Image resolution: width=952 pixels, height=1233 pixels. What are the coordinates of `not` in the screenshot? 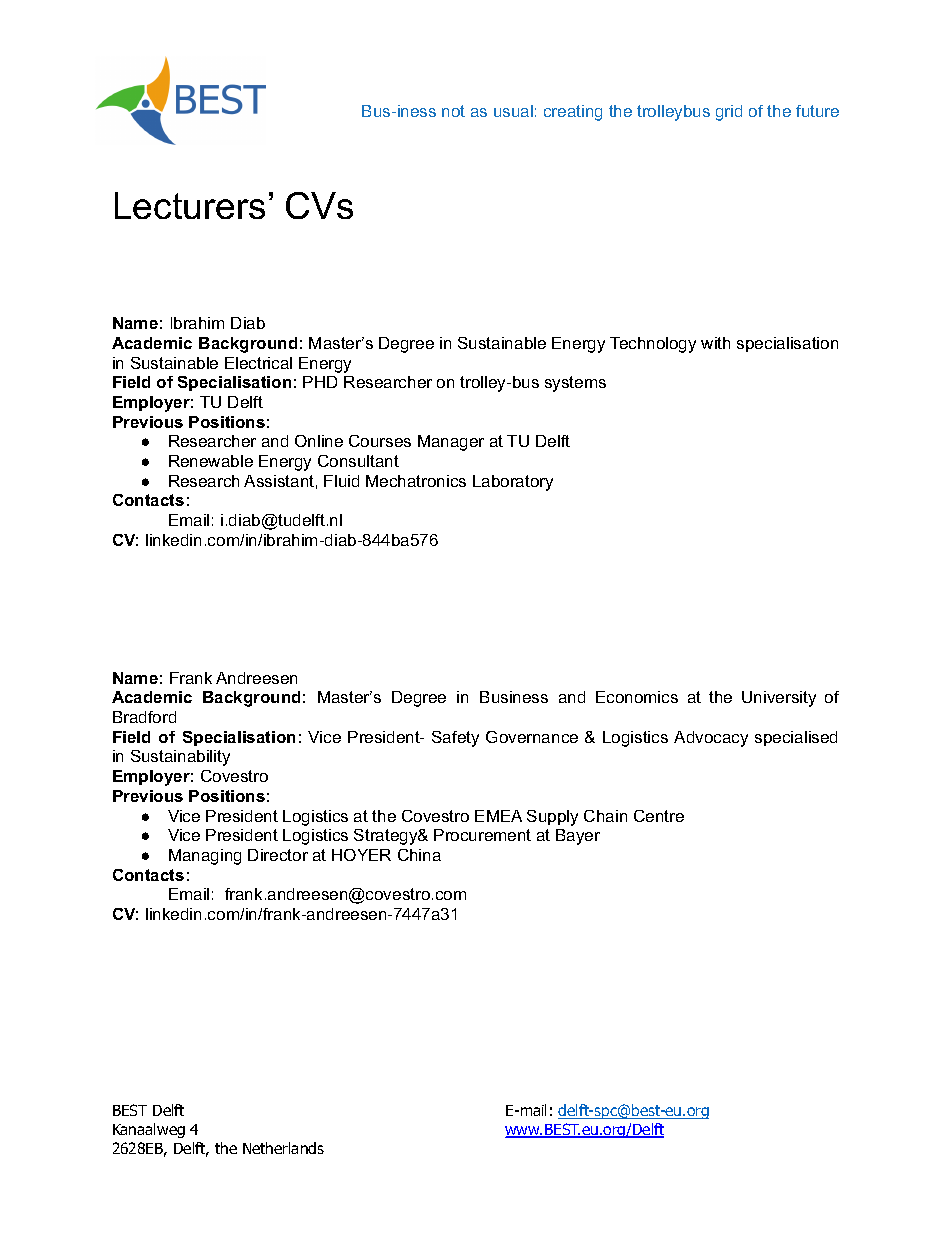 It's located at (453, 111).
